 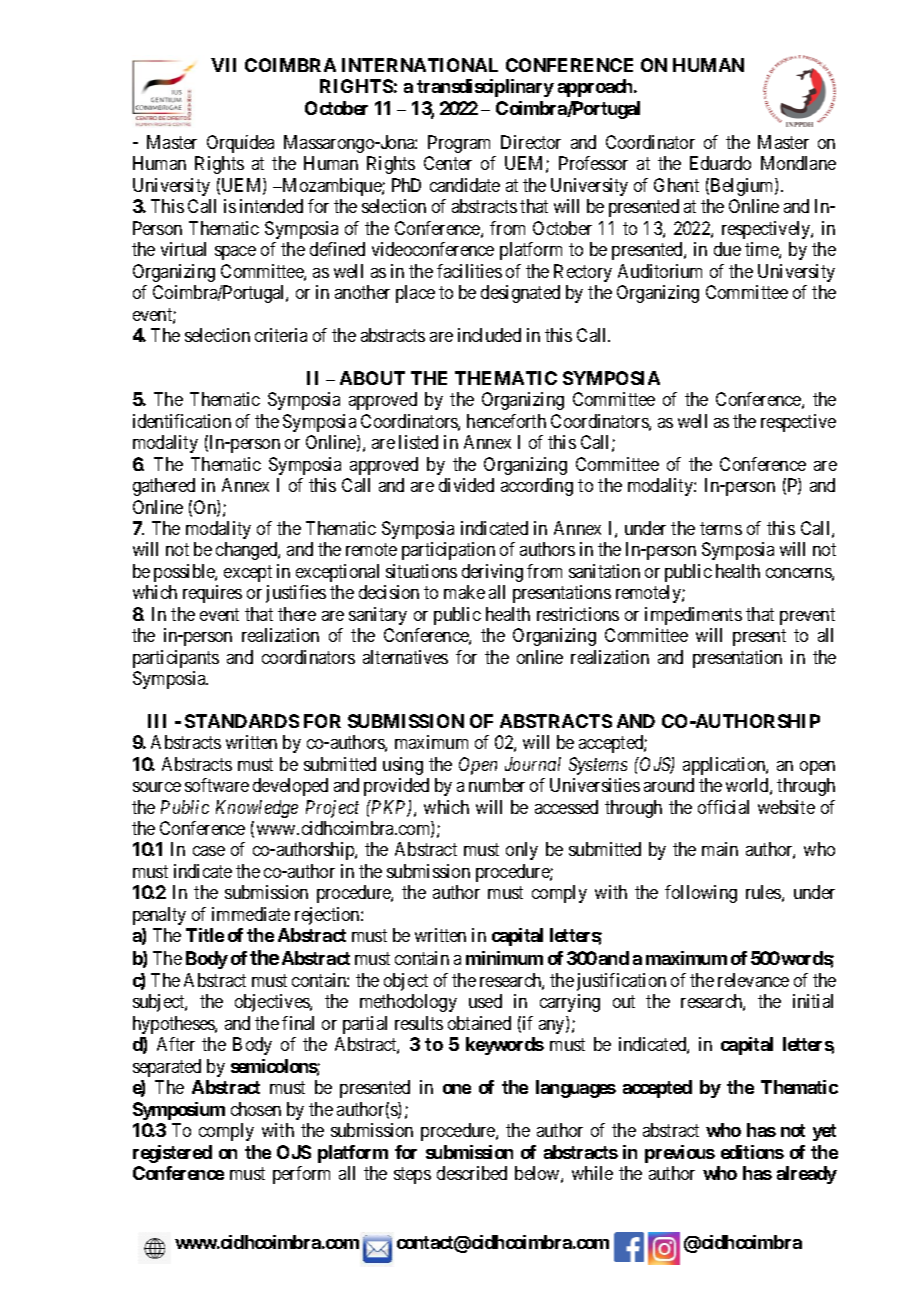 What do you see at coordinates (723, 807) in the image?
I see `official` at bounding box center [723, 807].
